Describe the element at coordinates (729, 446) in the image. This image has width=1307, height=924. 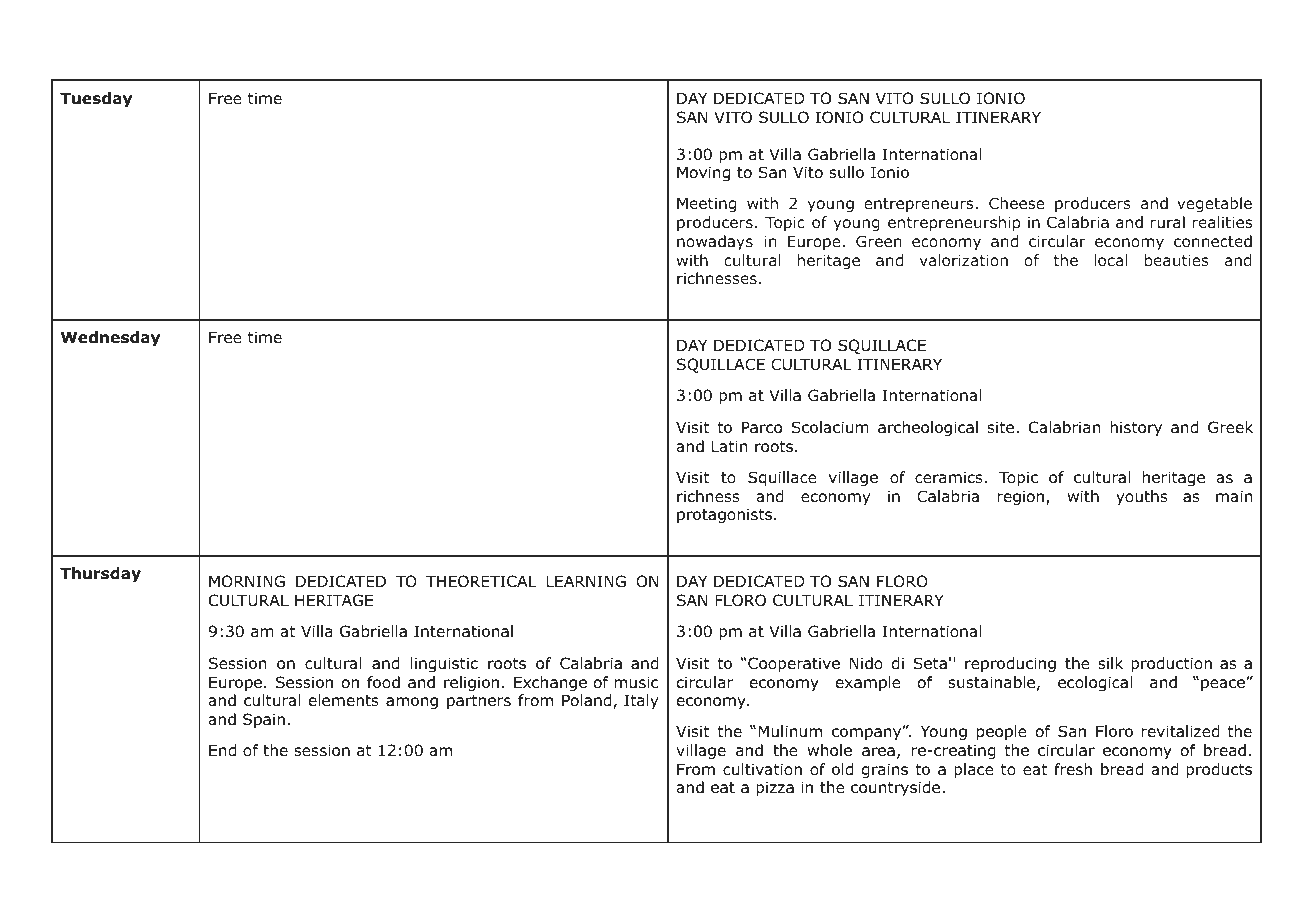
I see `Latin` at that location.
